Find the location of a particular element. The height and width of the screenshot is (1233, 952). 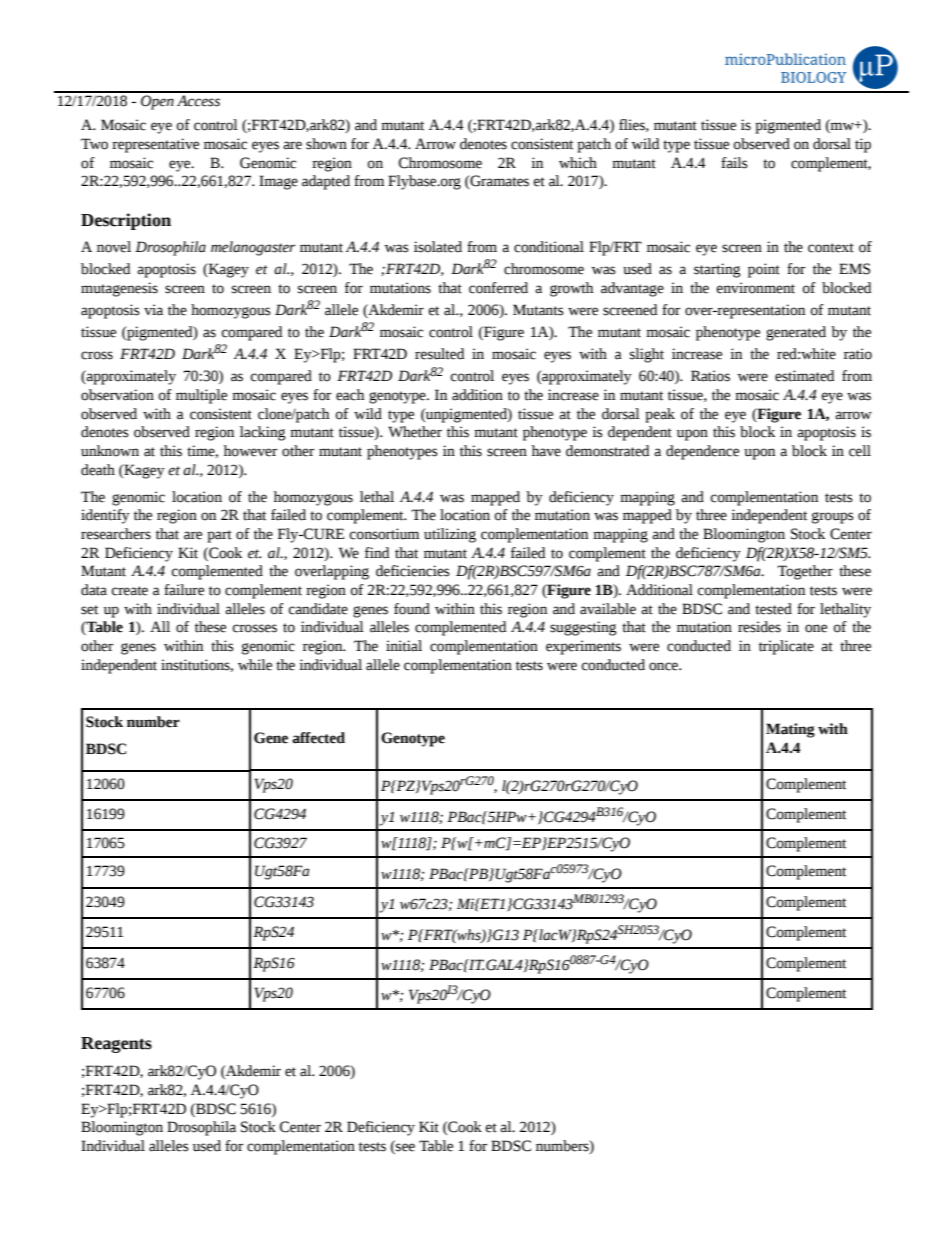

initial is located at coordinates (404, 646).
